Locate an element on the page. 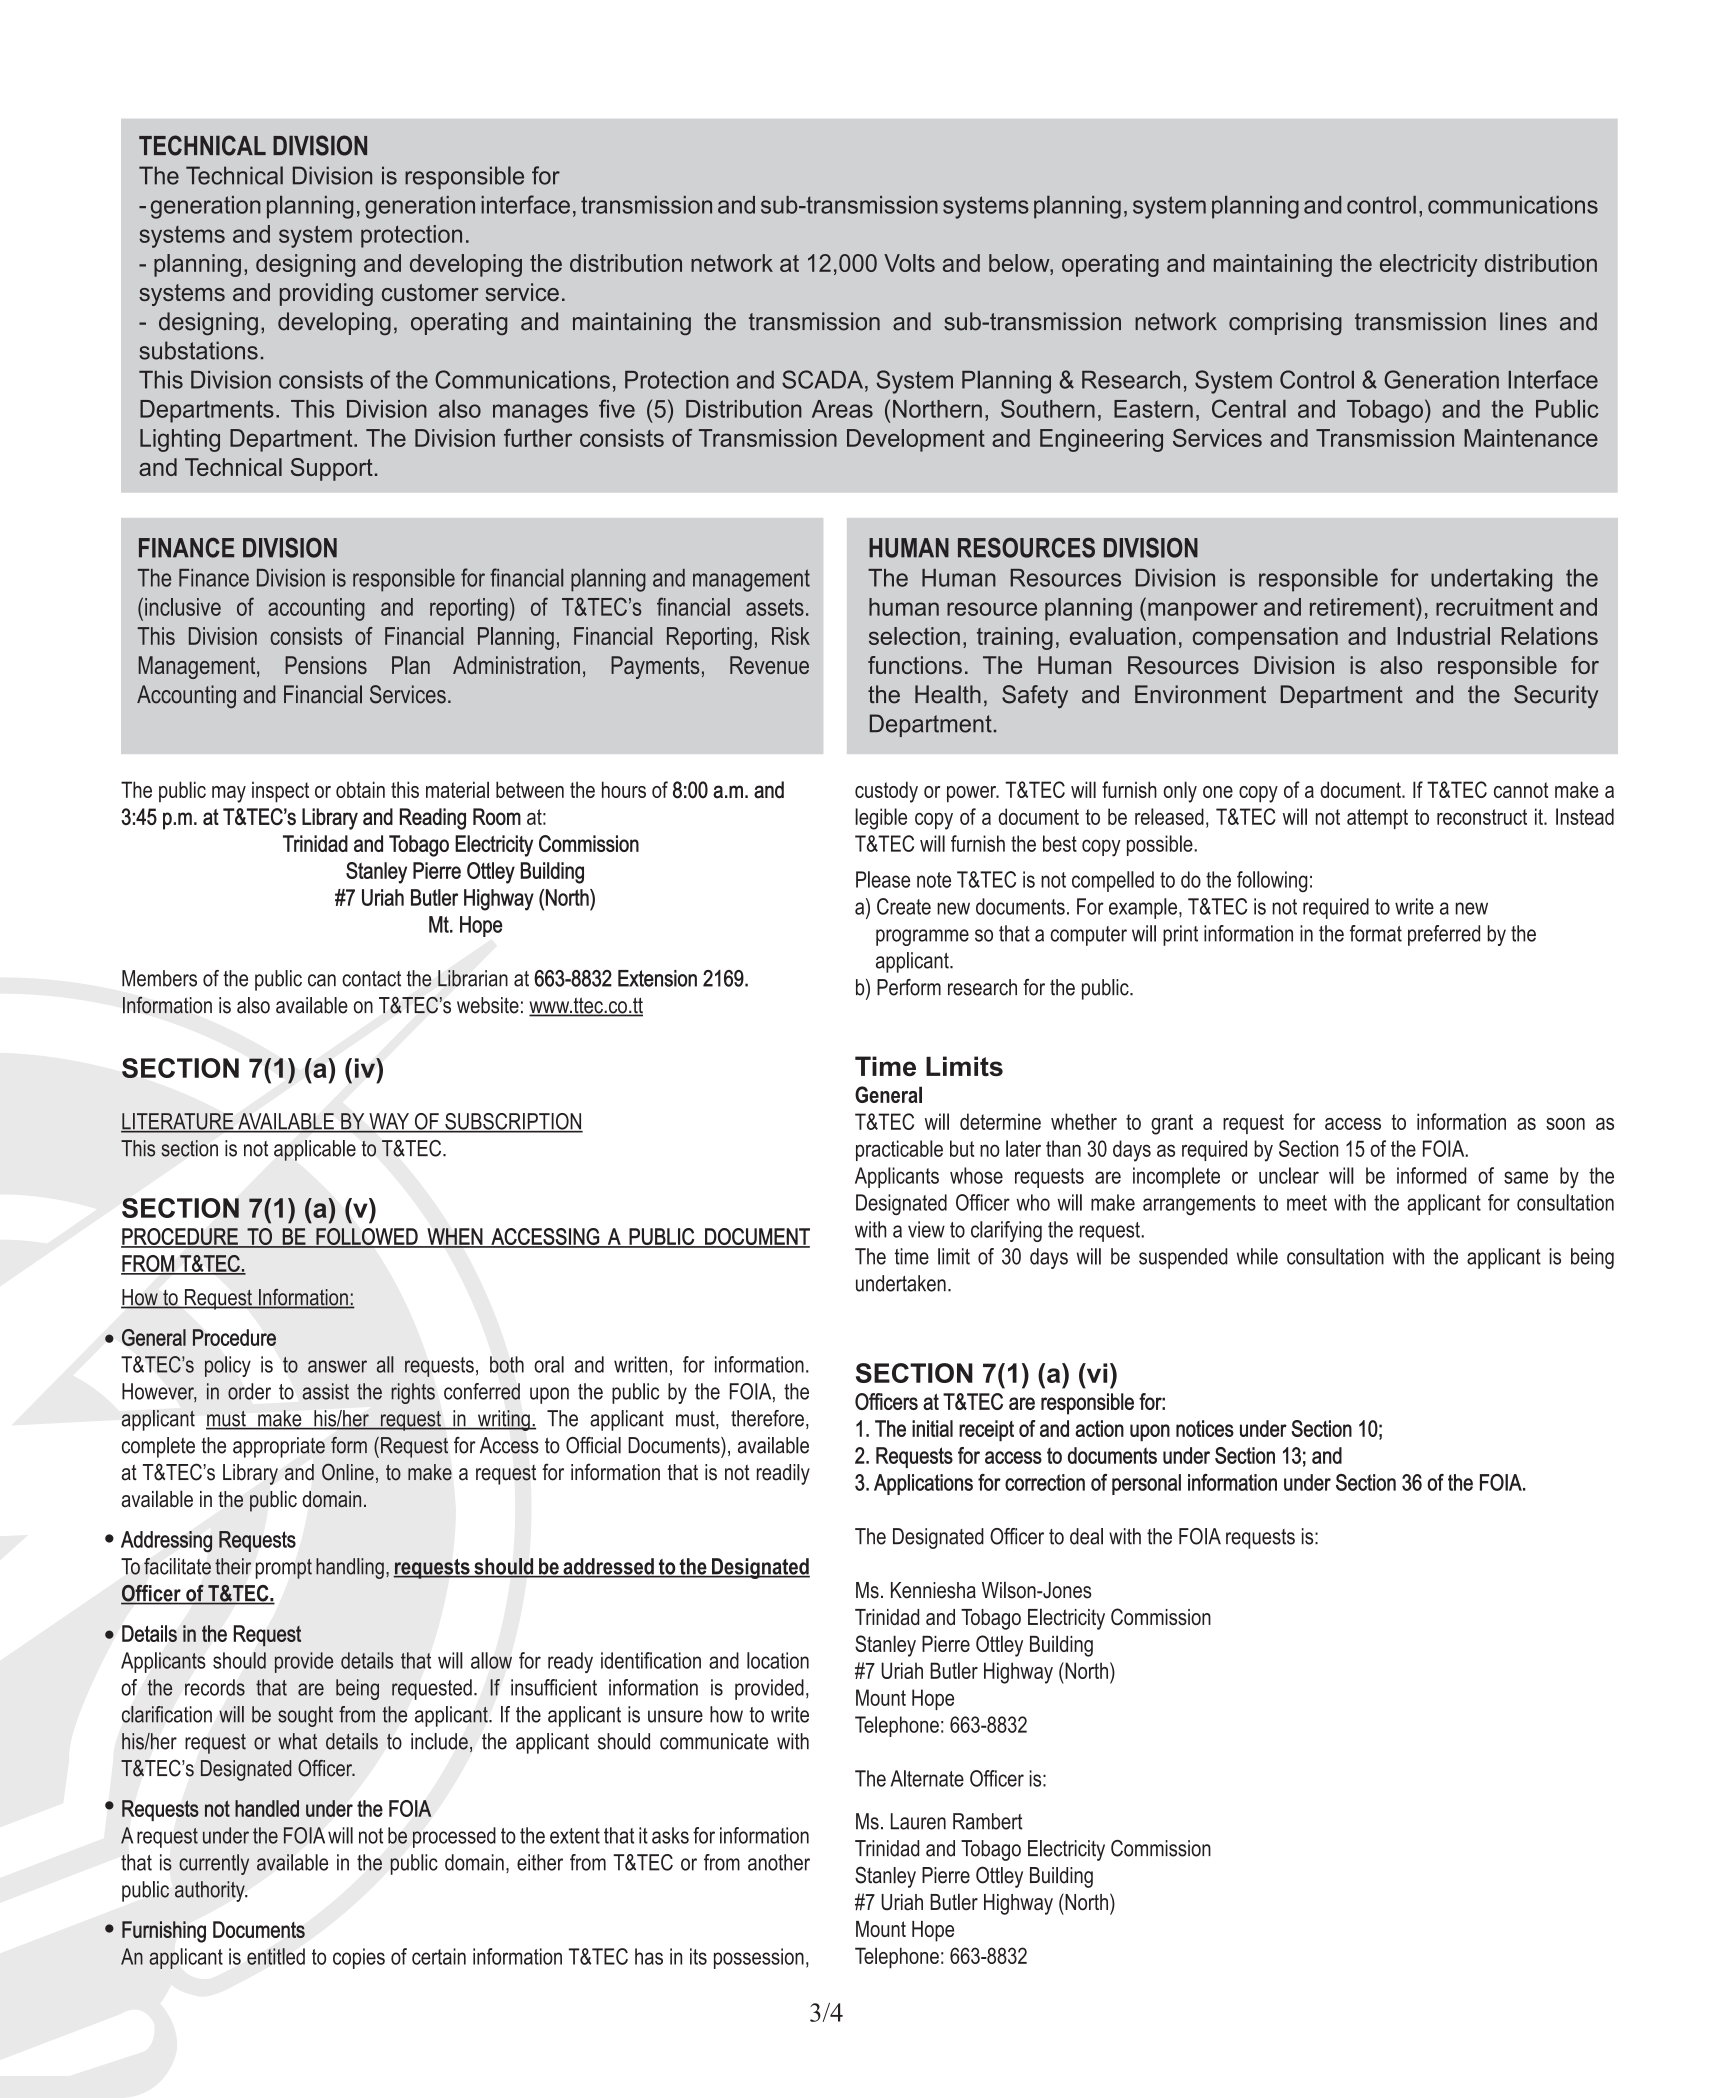 Image resolution: width=1736 pixels, height=2098 pixels. Industrial is located at coordinates (1444, 636).
